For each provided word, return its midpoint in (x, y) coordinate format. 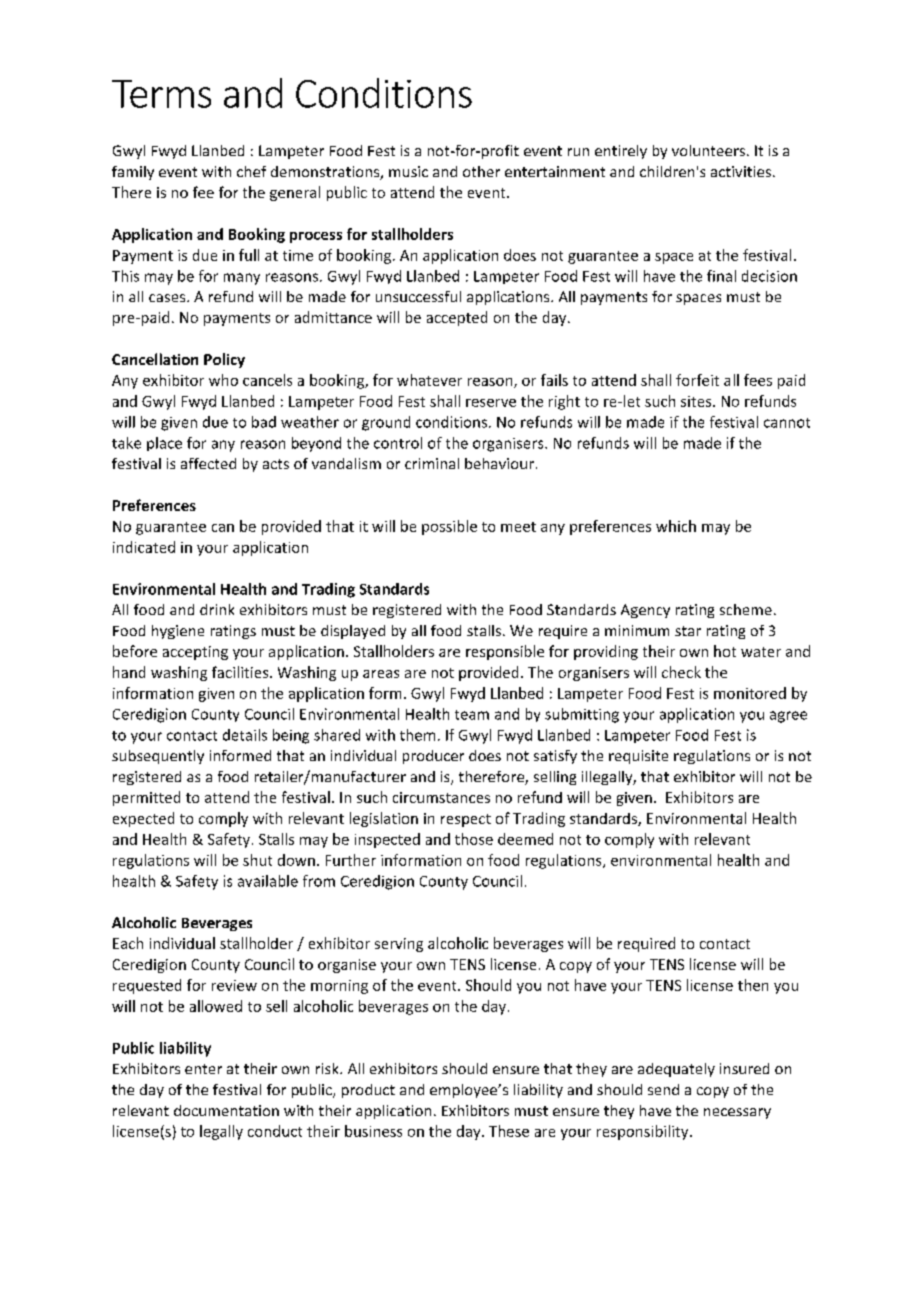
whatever (429, 380)
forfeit (697, 380)
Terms (161, 94)
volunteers (710, 150)
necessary (737, 1113)
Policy (224, 360)
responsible (505, 652)
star (688, 631)
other (481, 171)
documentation (226, 1110)
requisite (638, 757)
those (474, 839)
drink (217, 609)
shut (257, 860)
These (509, 1131)
